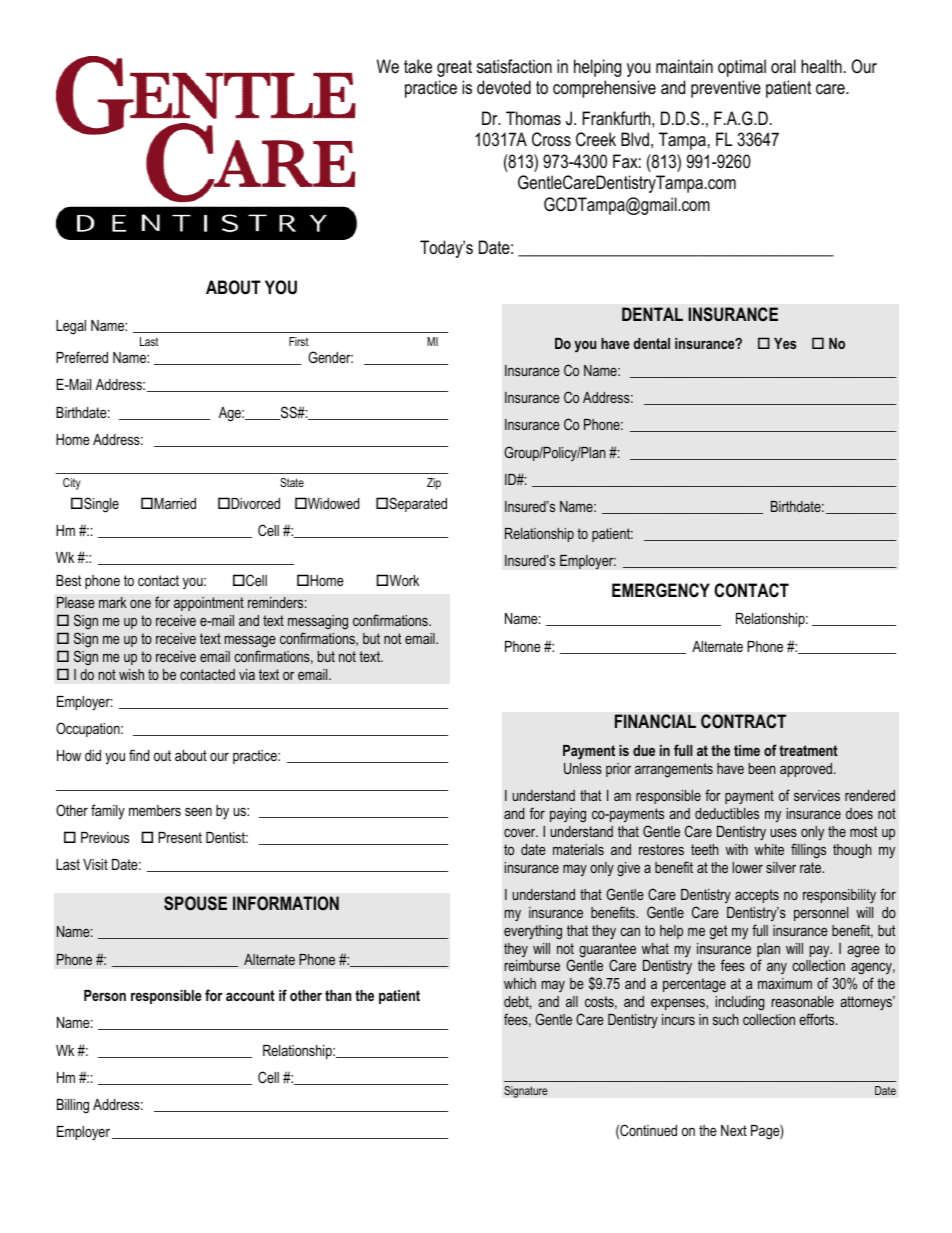  Describe the element at coordinates (504, 87) in the screenshot. I see `devoted` at that location.
